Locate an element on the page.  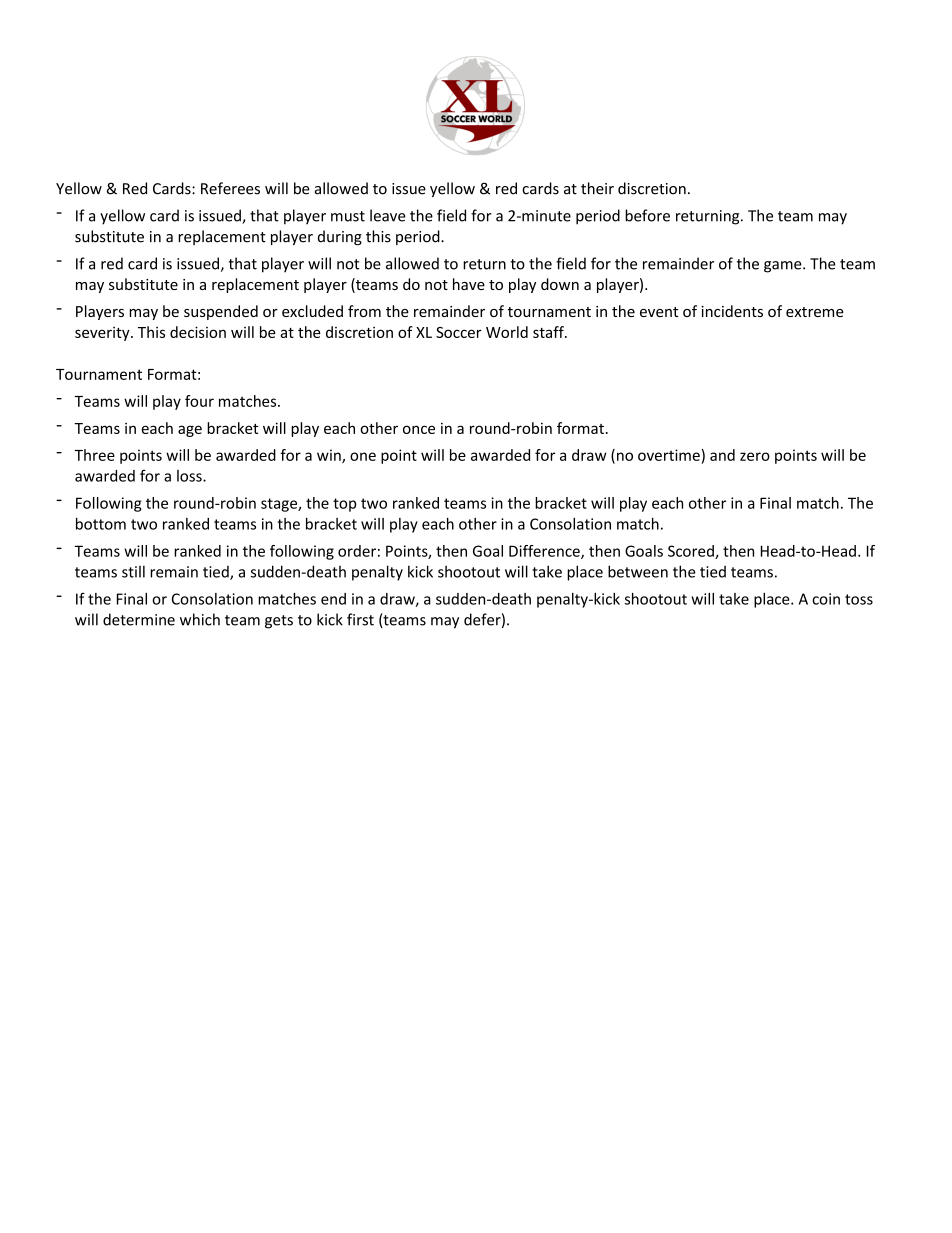
bottom is located at coordinates (101, 524).
